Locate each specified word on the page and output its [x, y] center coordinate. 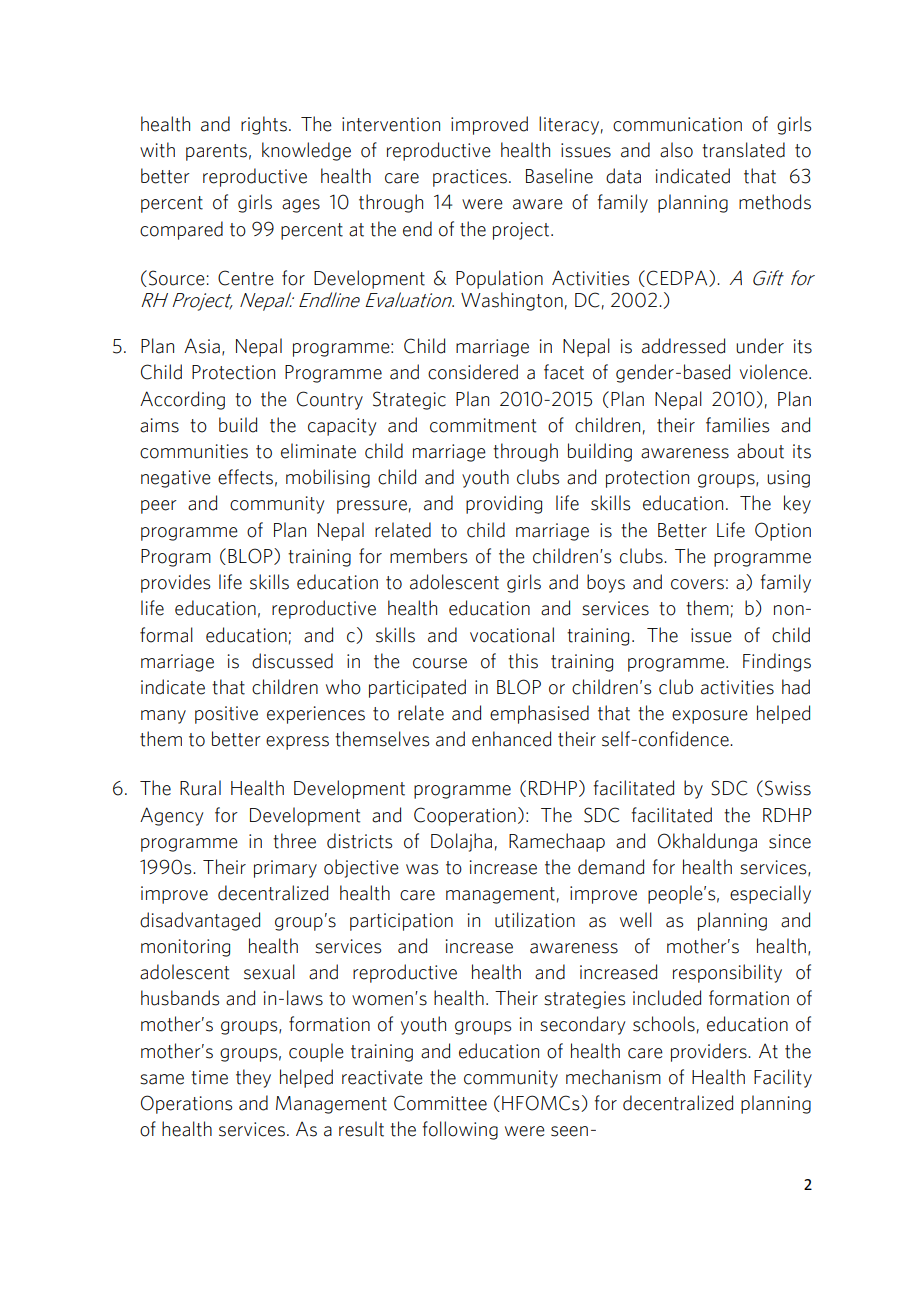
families [737, 425]
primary [285, 869]
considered [473, 372]
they [253, 1078]
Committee [440, 1103]
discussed [292, 661]
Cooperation [465, 816]
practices [470, 178]
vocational [512, 635]
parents [216, 152]
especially [770, 894]
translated [743, 150]
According [182, 400]
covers [697, 584]
